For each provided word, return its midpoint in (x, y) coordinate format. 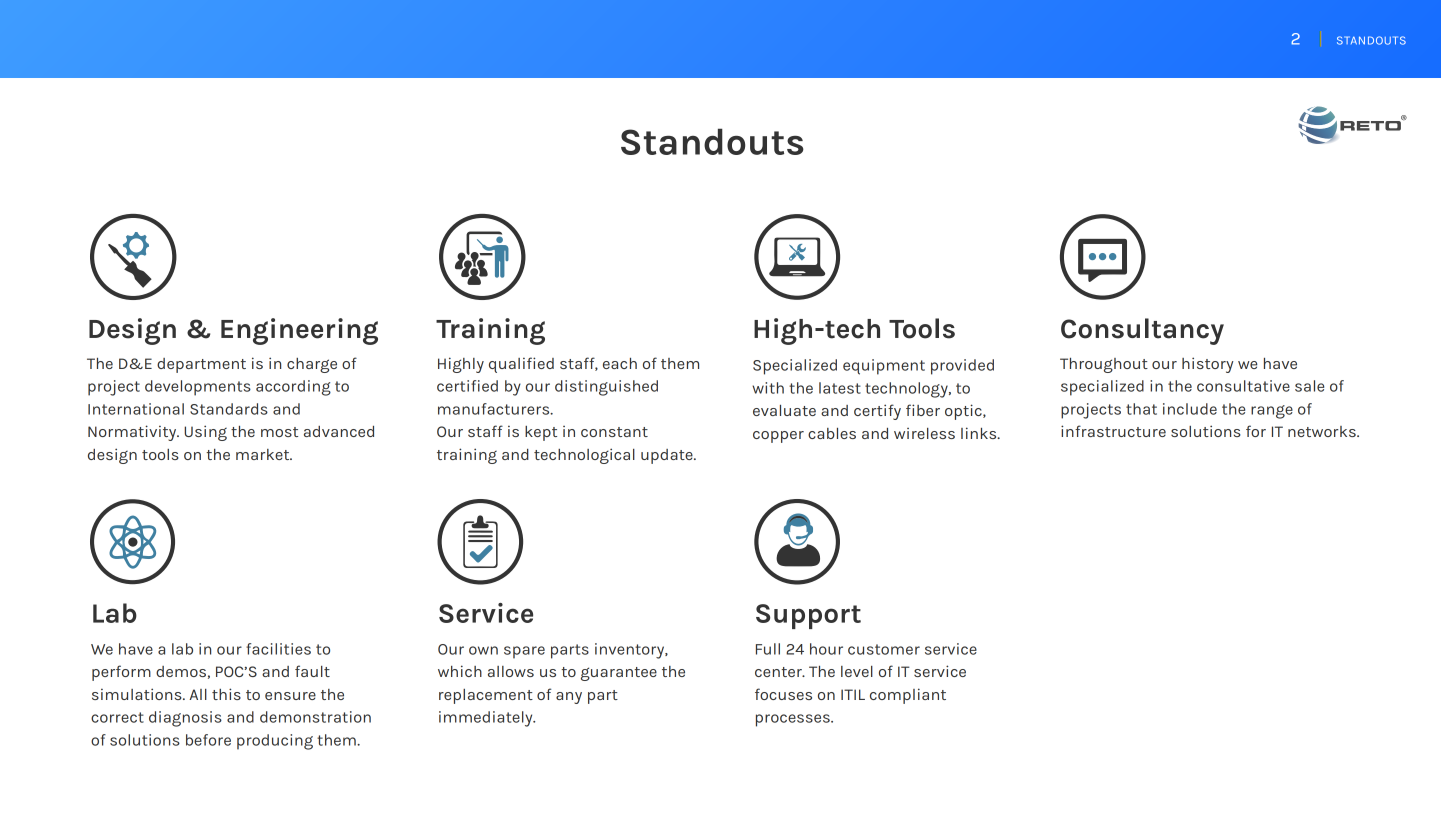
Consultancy (1142, 331)
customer (884, 649)
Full (768, 649)
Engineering (299, 331)
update (668, 456)
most (279, 432)
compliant (908, 696)
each (620, 363)
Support (808, 616)
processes (794, 720)
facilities (278, 649)
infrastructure (1113, 431)
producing (275, 742)
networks (1323, 431)
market (264, 454)
